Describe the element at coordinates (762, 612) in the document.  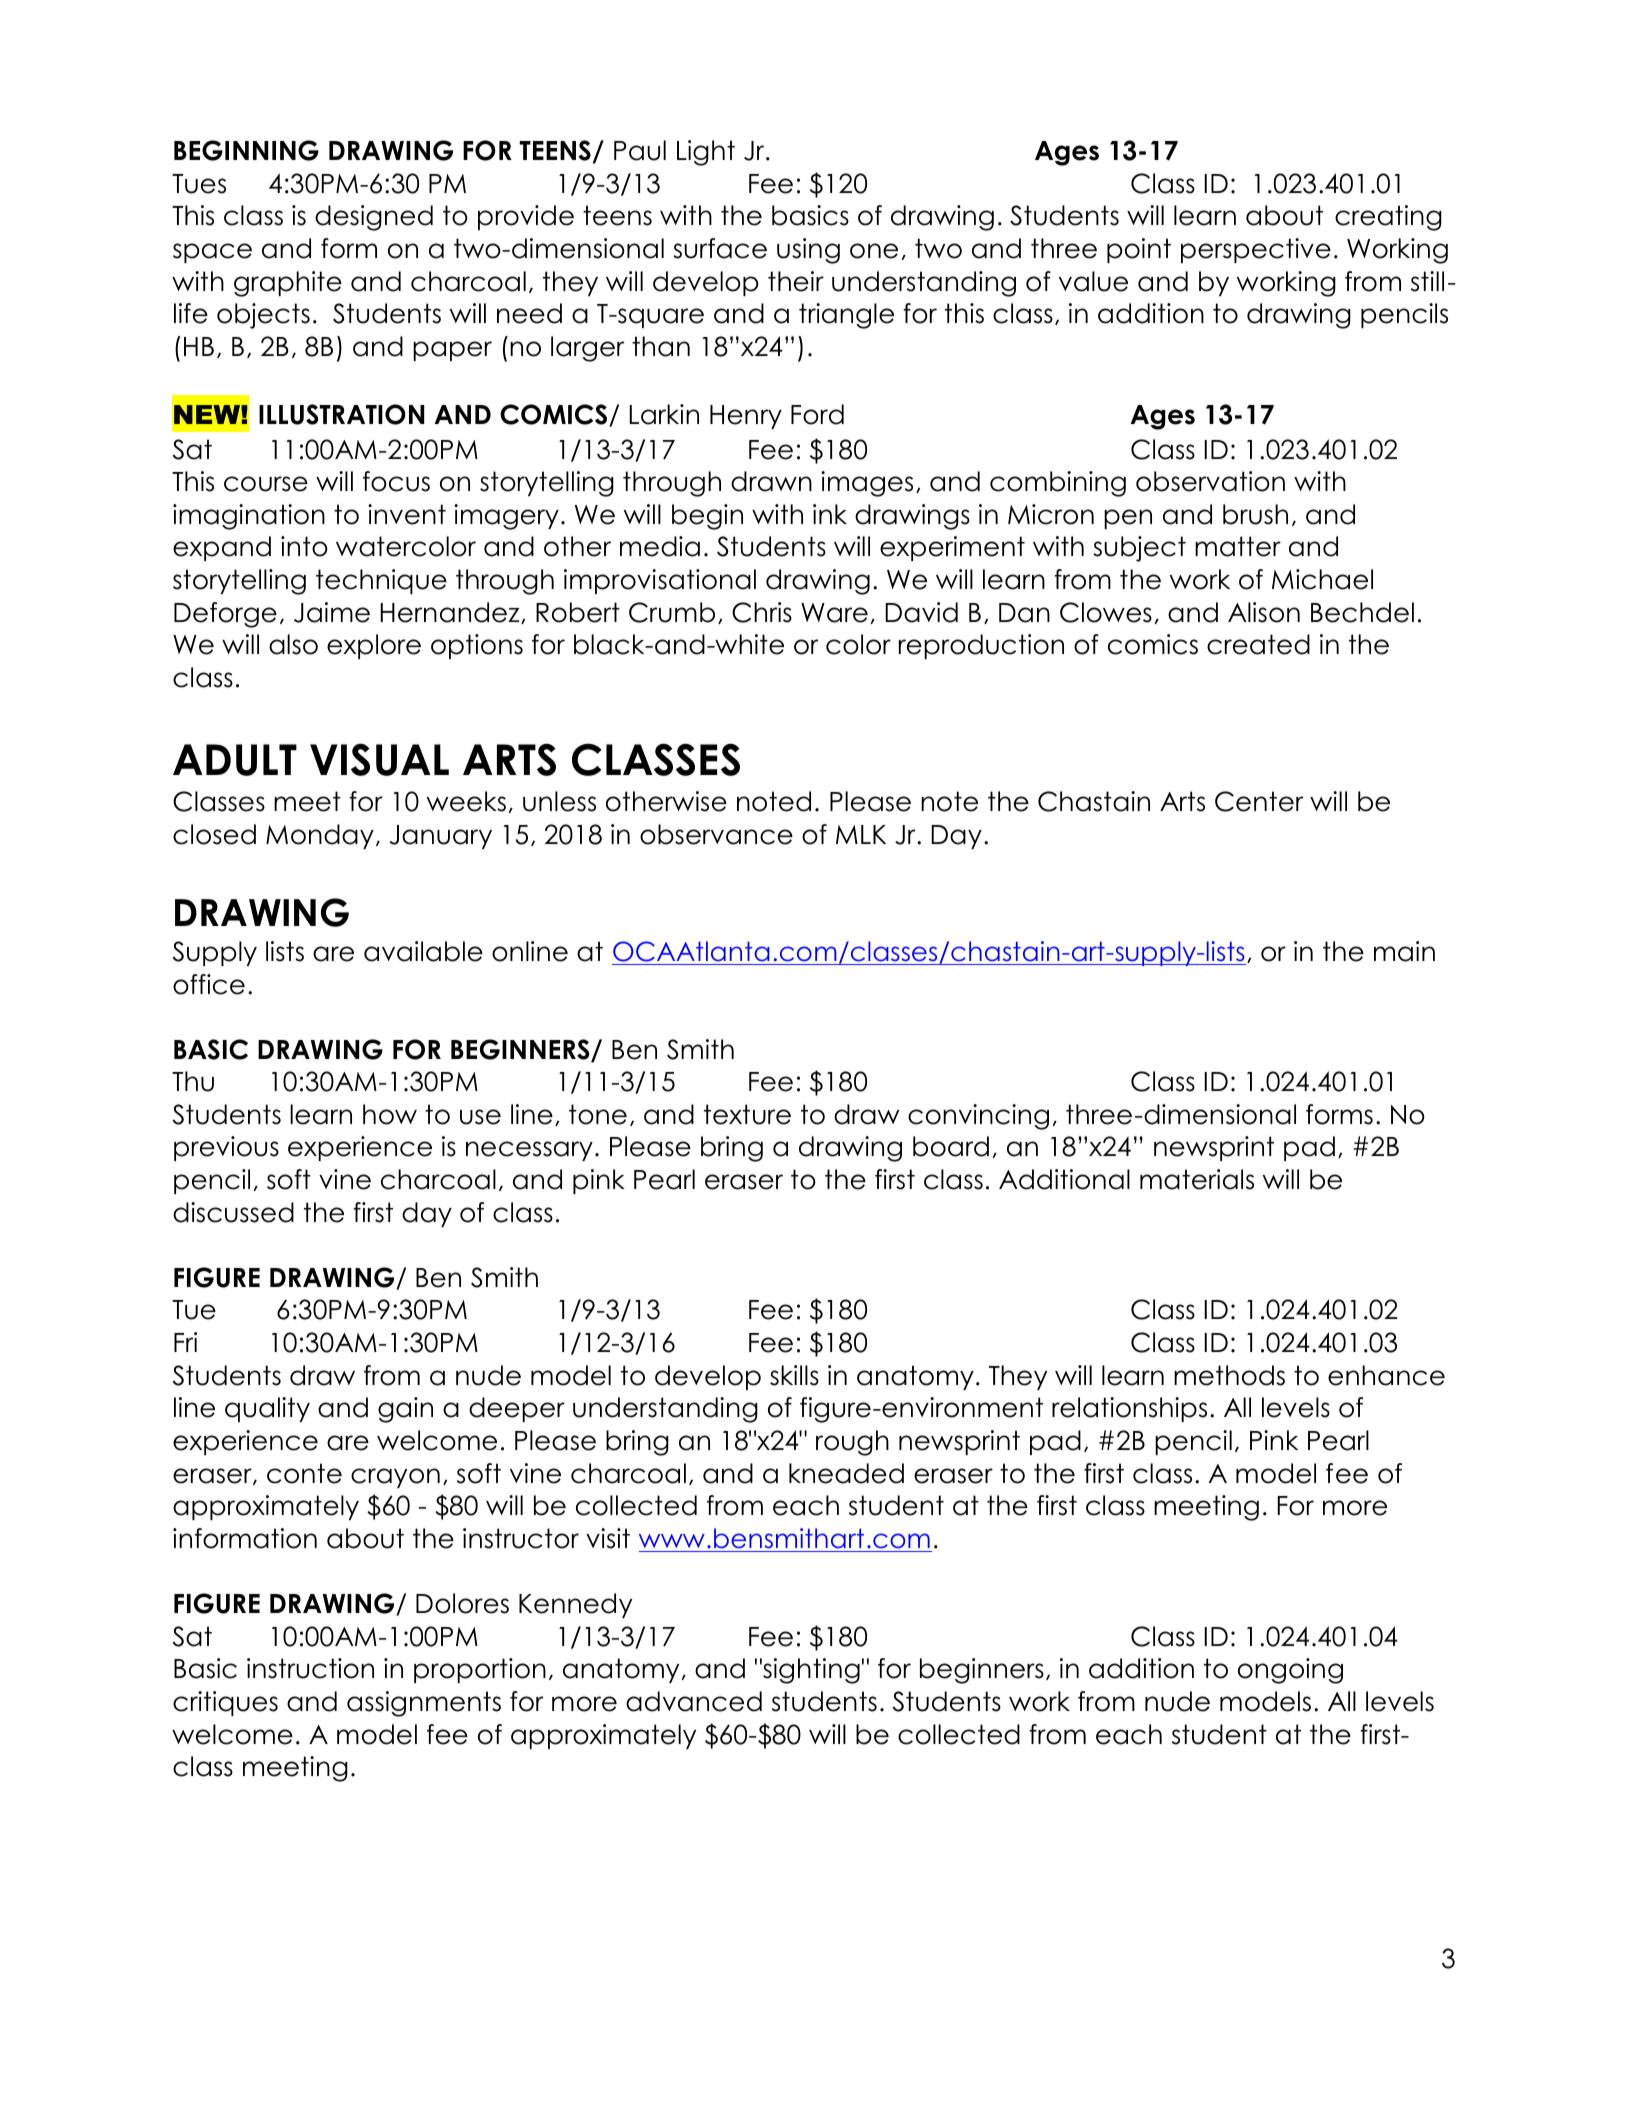
I see `Chris` at that location.
